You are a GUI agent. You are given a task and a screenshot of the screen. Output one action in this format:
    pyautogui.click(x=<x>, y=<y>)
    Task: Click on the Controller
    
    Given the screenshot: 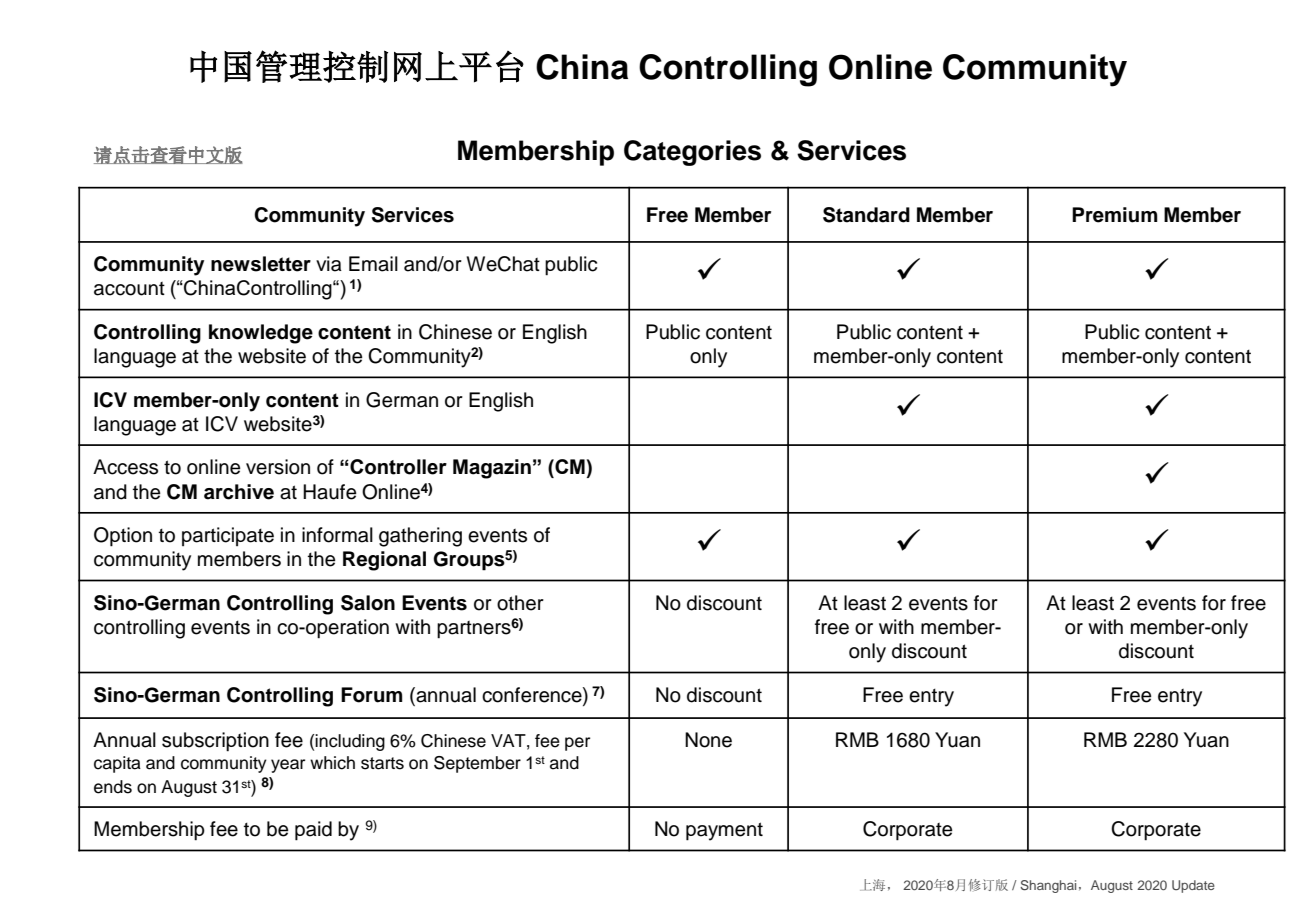 What is the action you would take?
    pyautogui.click(x=397, y=467)
